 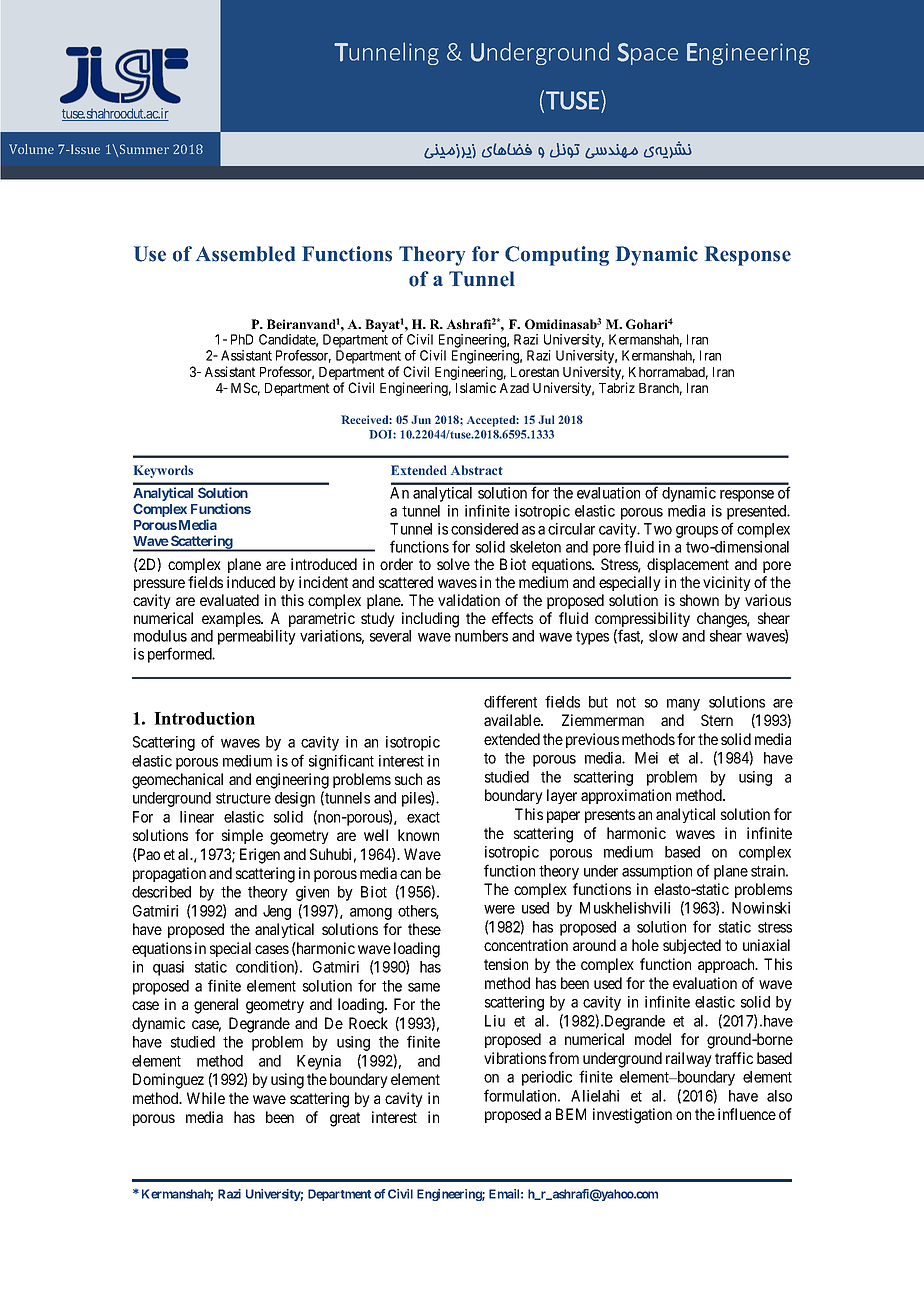 I want to click on Keywords, so click(x=163, y=471).
